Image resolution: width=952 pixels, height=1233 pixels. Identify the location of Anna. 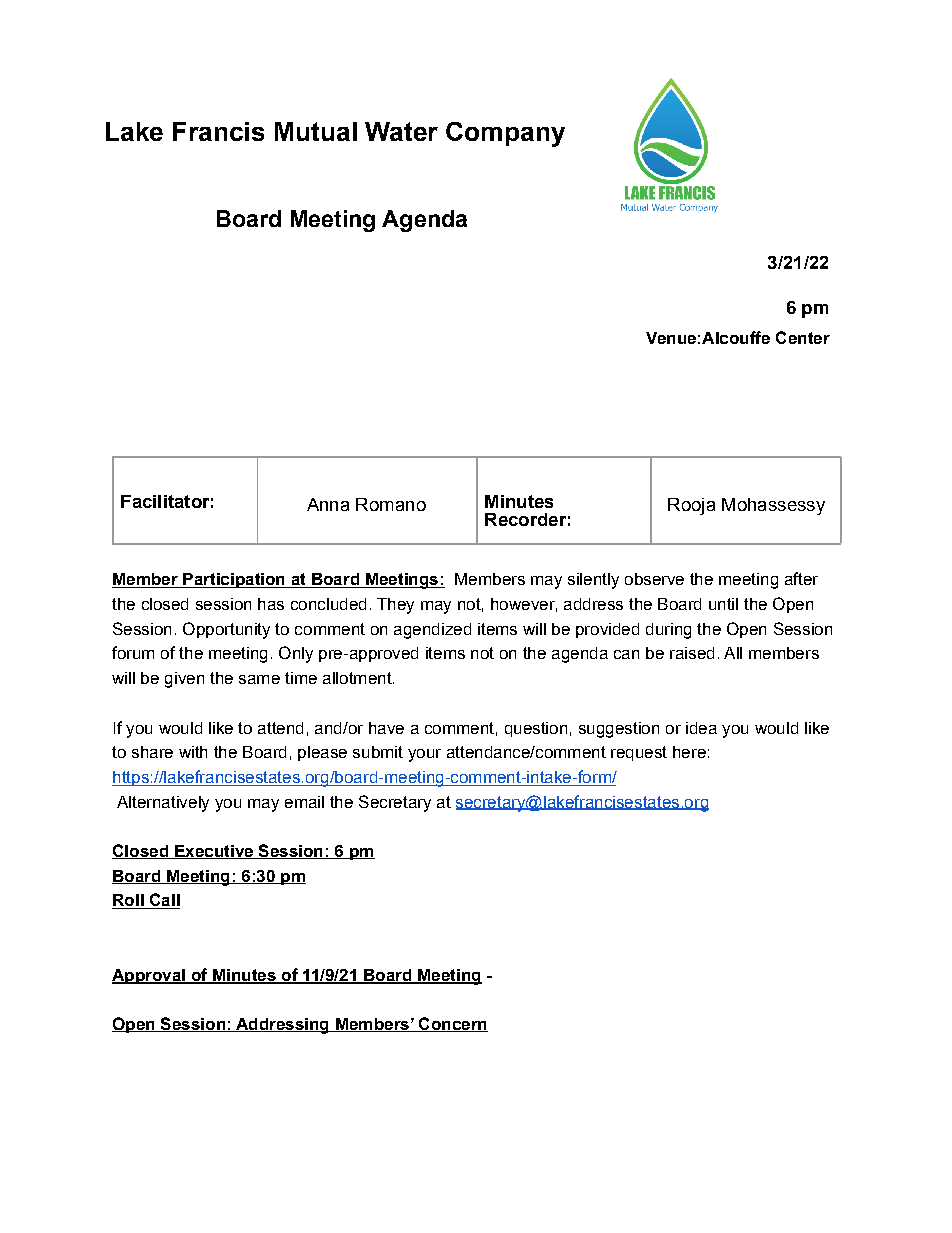
(328, 504).
